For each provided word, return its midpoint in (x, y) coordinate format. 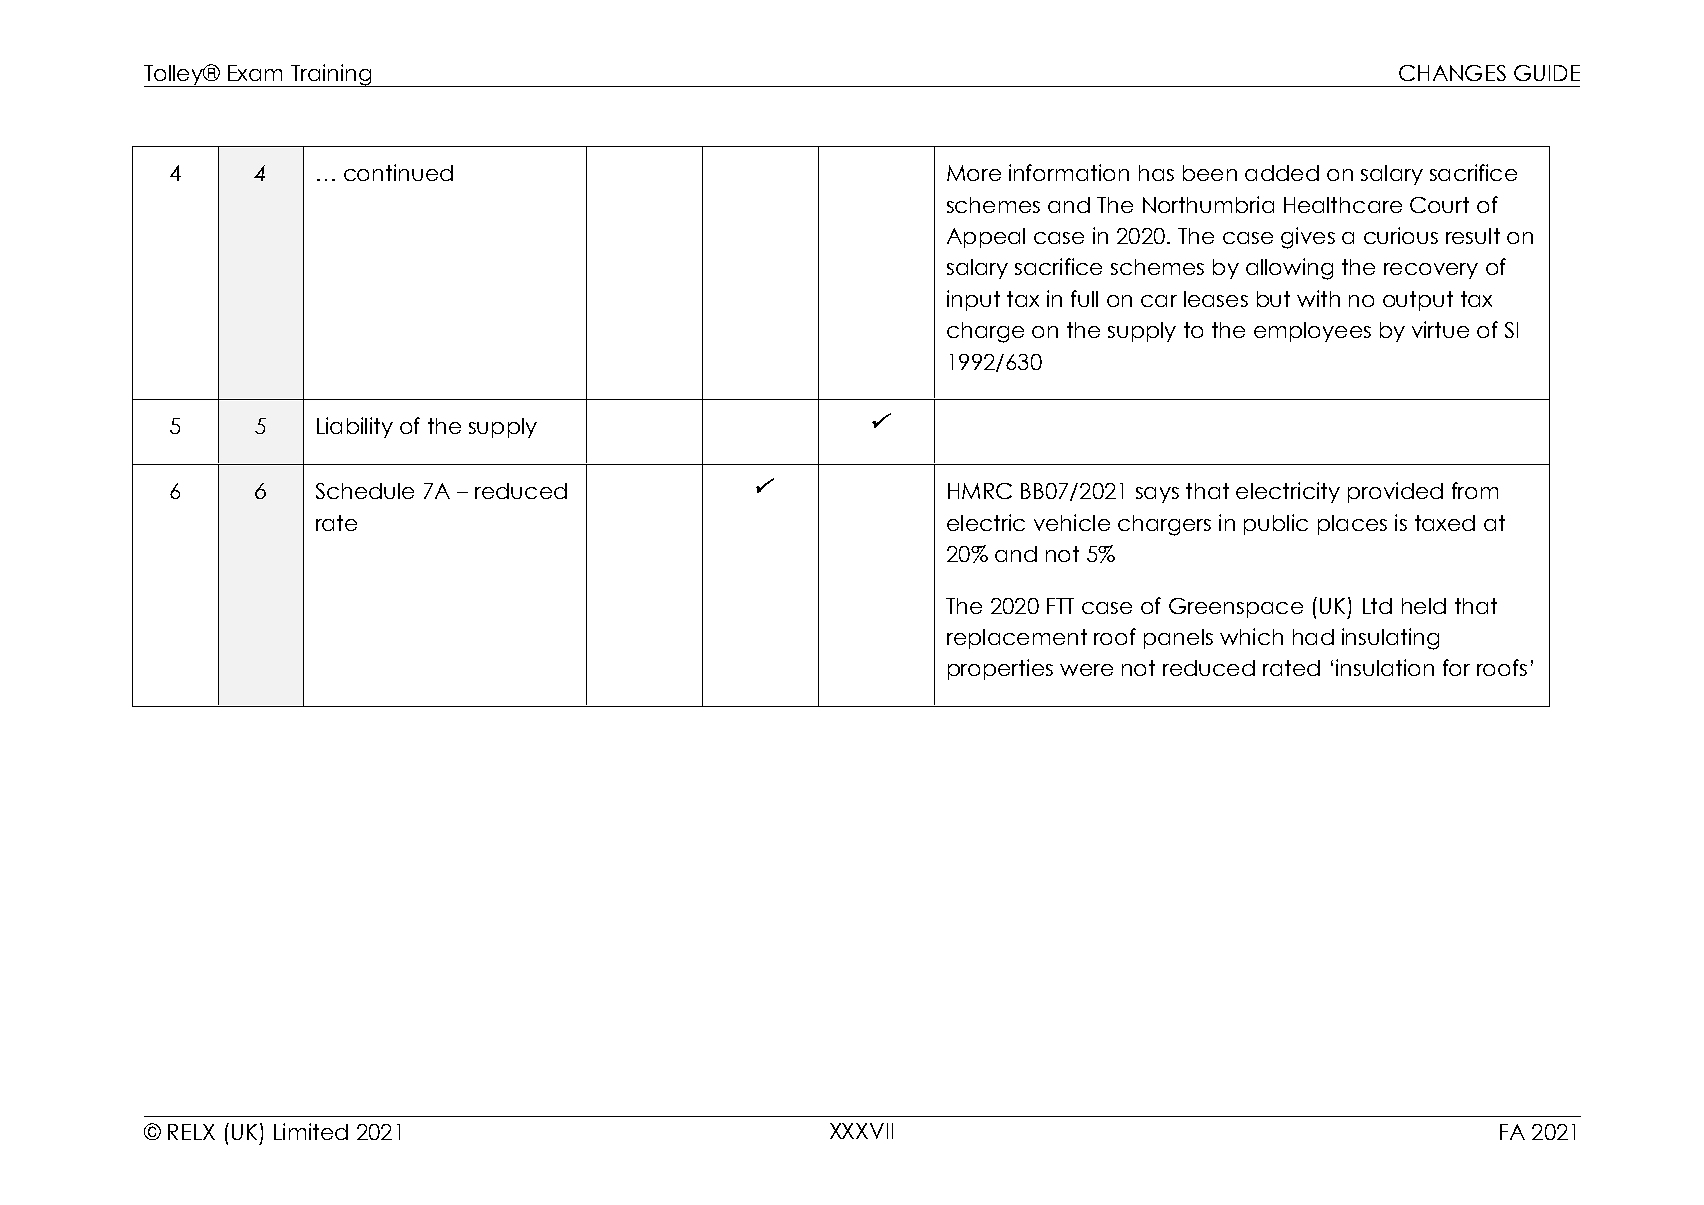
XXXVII (861, 1131)
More (974, 173)
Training (331, 75)
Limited (311, 1131)
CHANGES (1452, 73)
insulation (1385, 667)
